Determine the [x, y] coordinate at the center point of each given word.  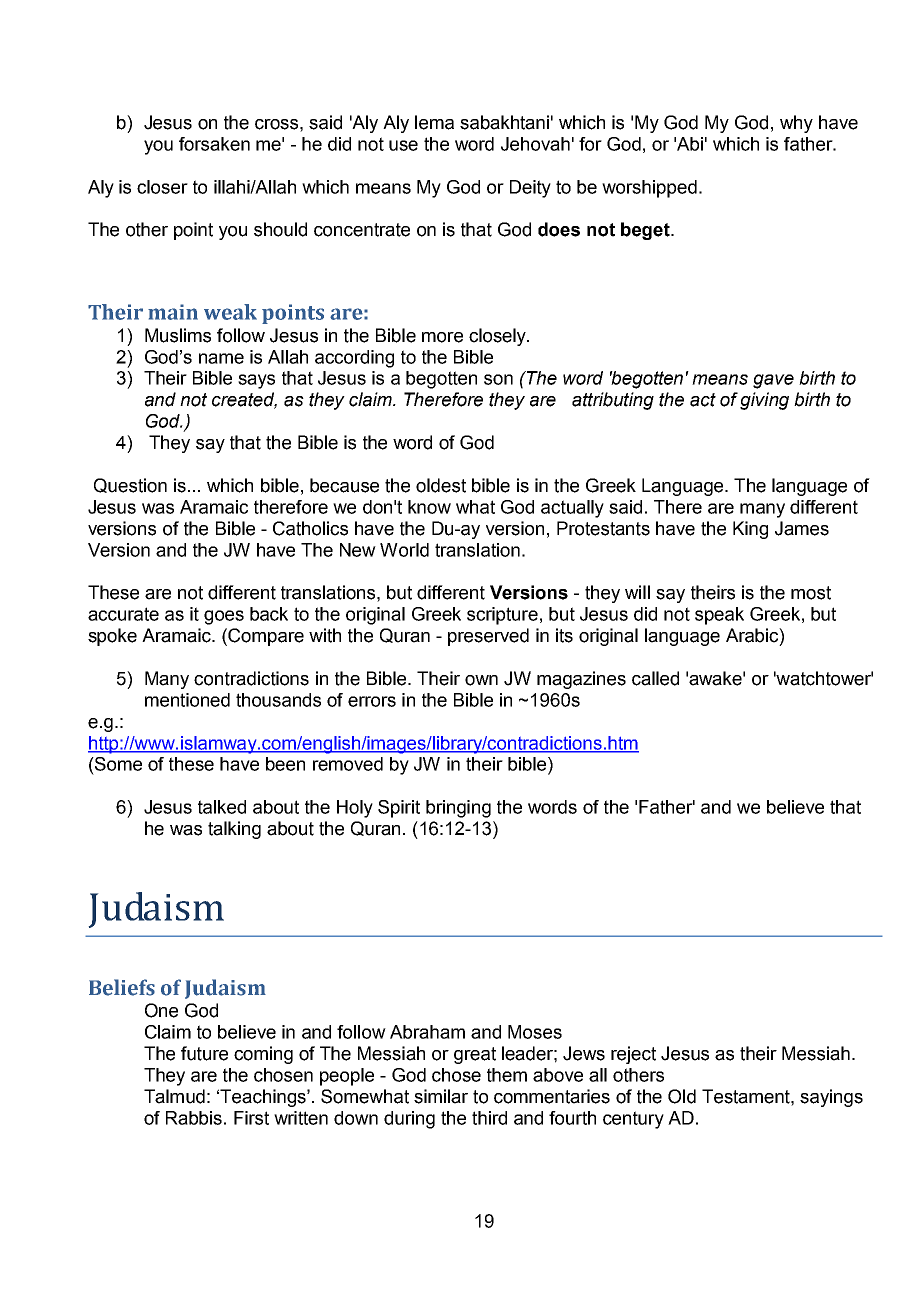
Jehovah [535, 144]
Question [130, 485]
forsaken [214, 144]
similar [441, 1096]
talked [222, 807]
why [796, 124]
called [655, 678]
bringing [458, 809]
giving [764, 401]
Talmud [174, 1096]
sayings [831, 1098]
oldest [441, 485]
